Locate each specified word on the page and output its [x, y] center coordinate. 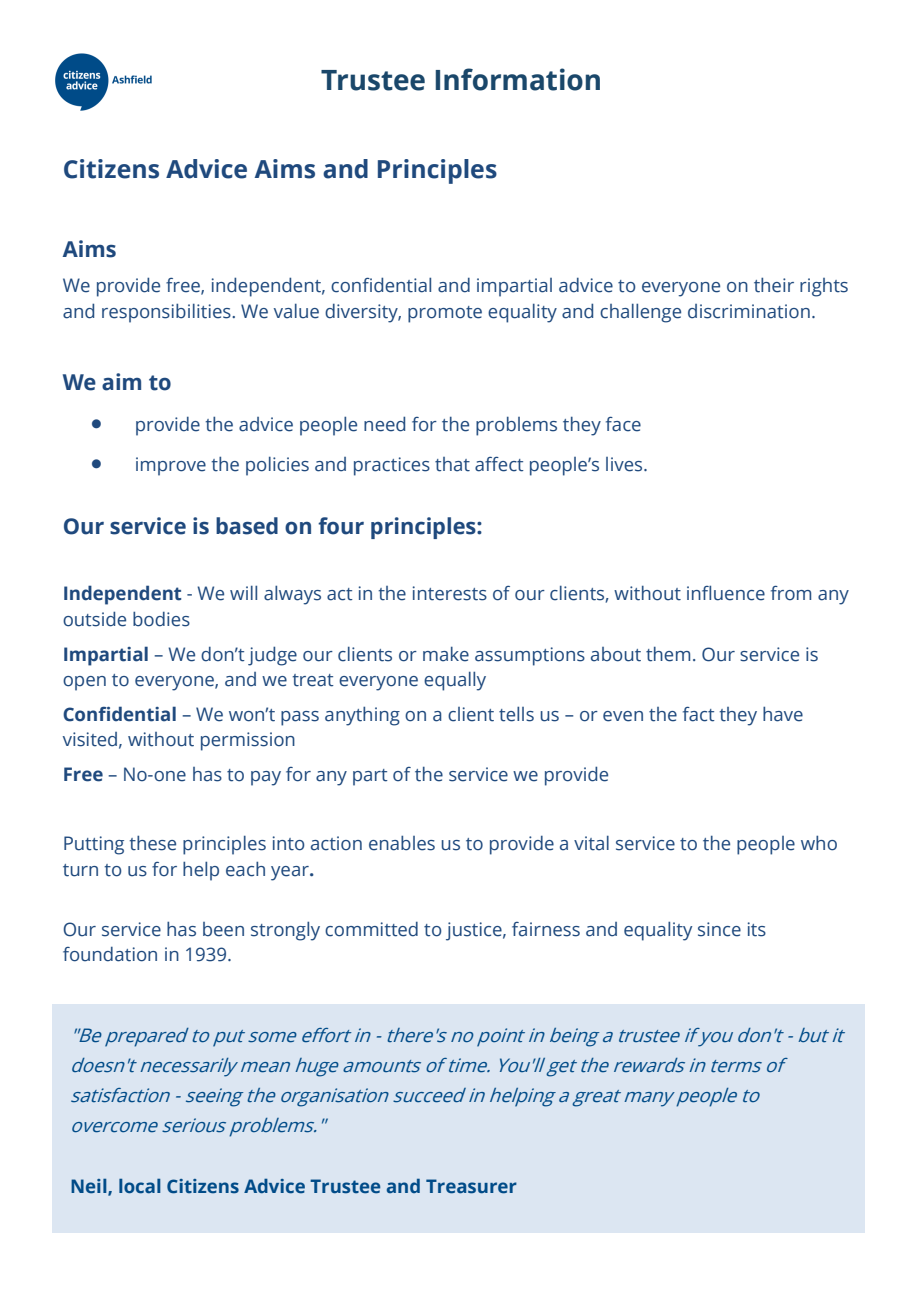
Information [518, 79]
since [719, 929]
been [223, 929]
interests [450, 593]
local [140, 1186]
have [783, 714]
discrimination [749, 311]
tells [516, 714]
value [296, 311]
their [774, 285]
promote [445, 314]
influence [726, 593]
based [247, 526]
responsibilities [167, 313]
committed [371, 929]
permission [248, 741]
